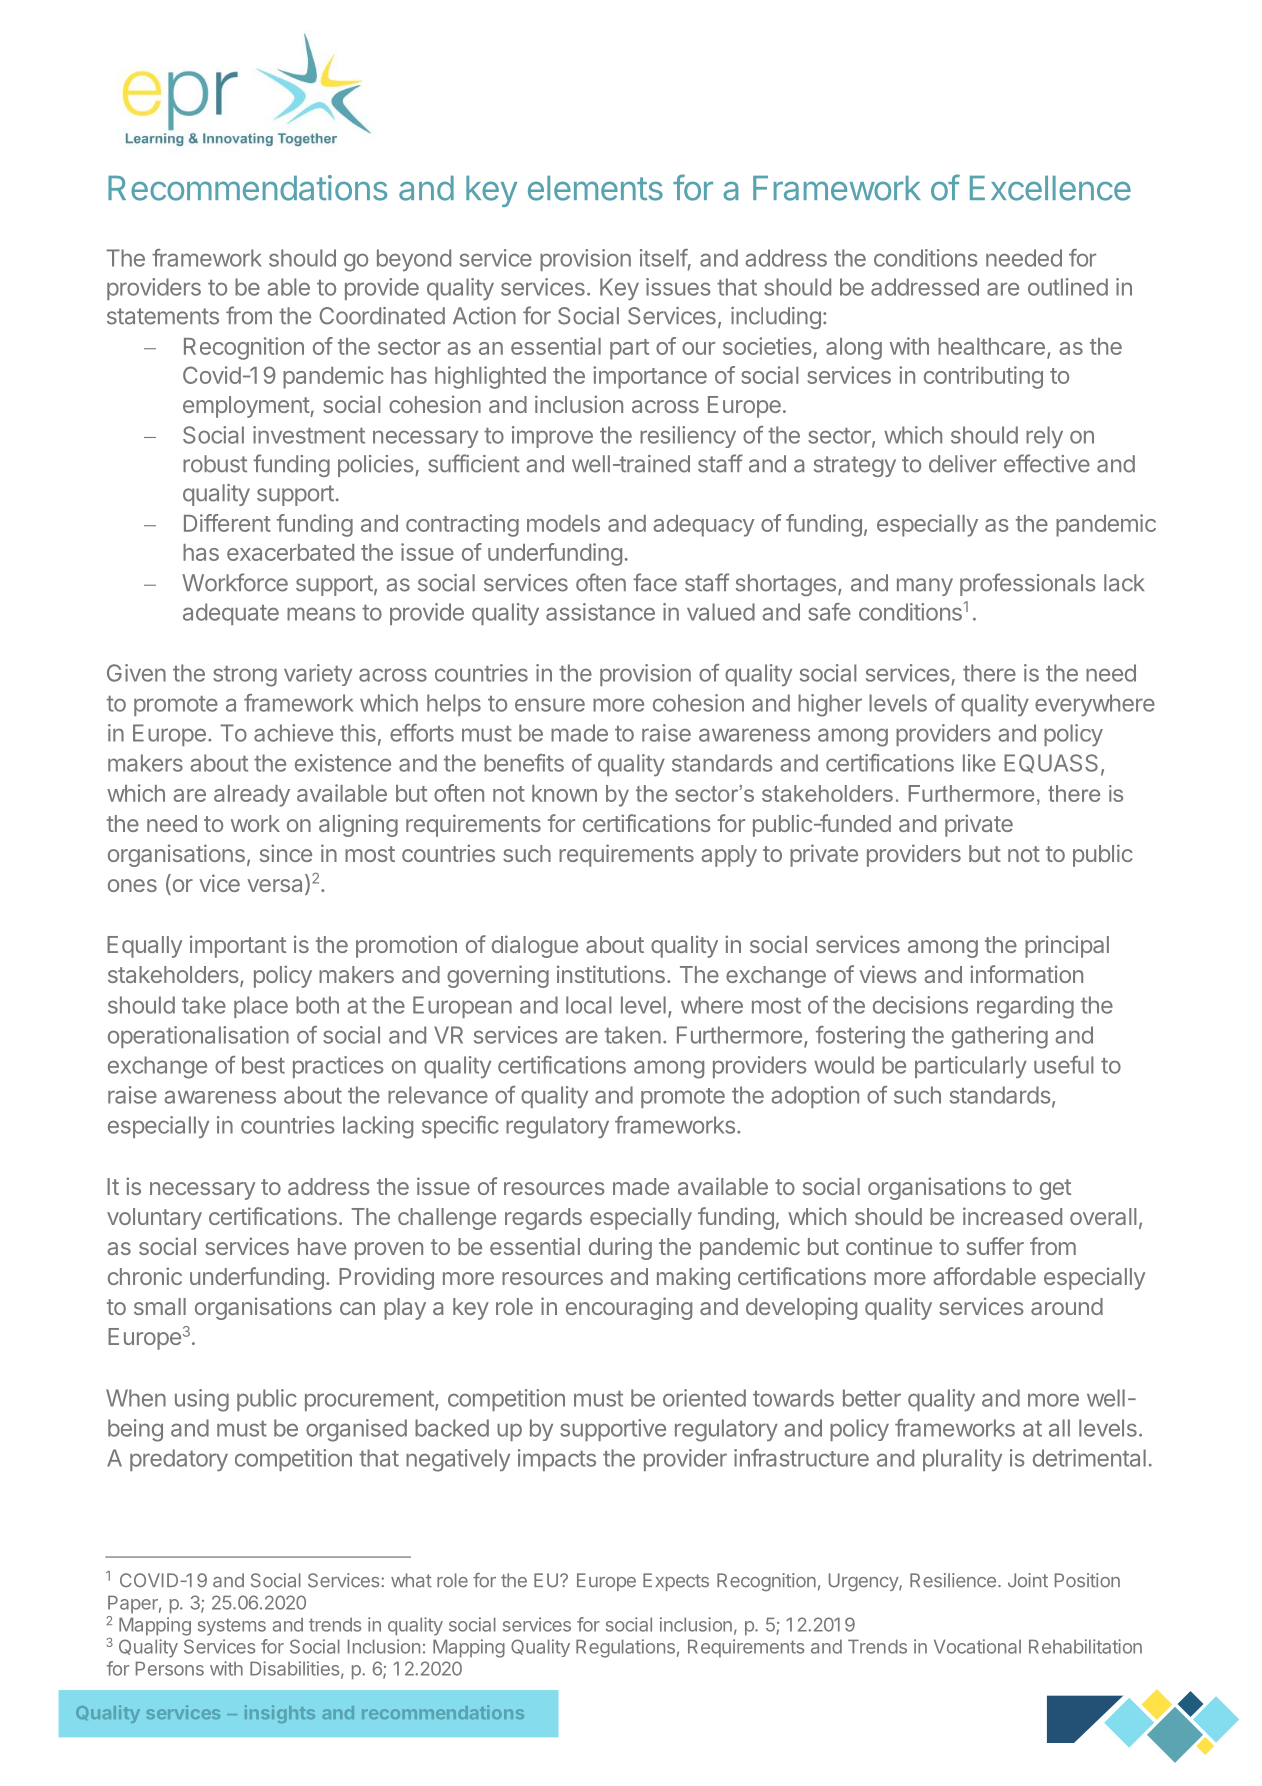  Describe the element at coordinates (163, 316) in the document. I see `statements` at that location.
